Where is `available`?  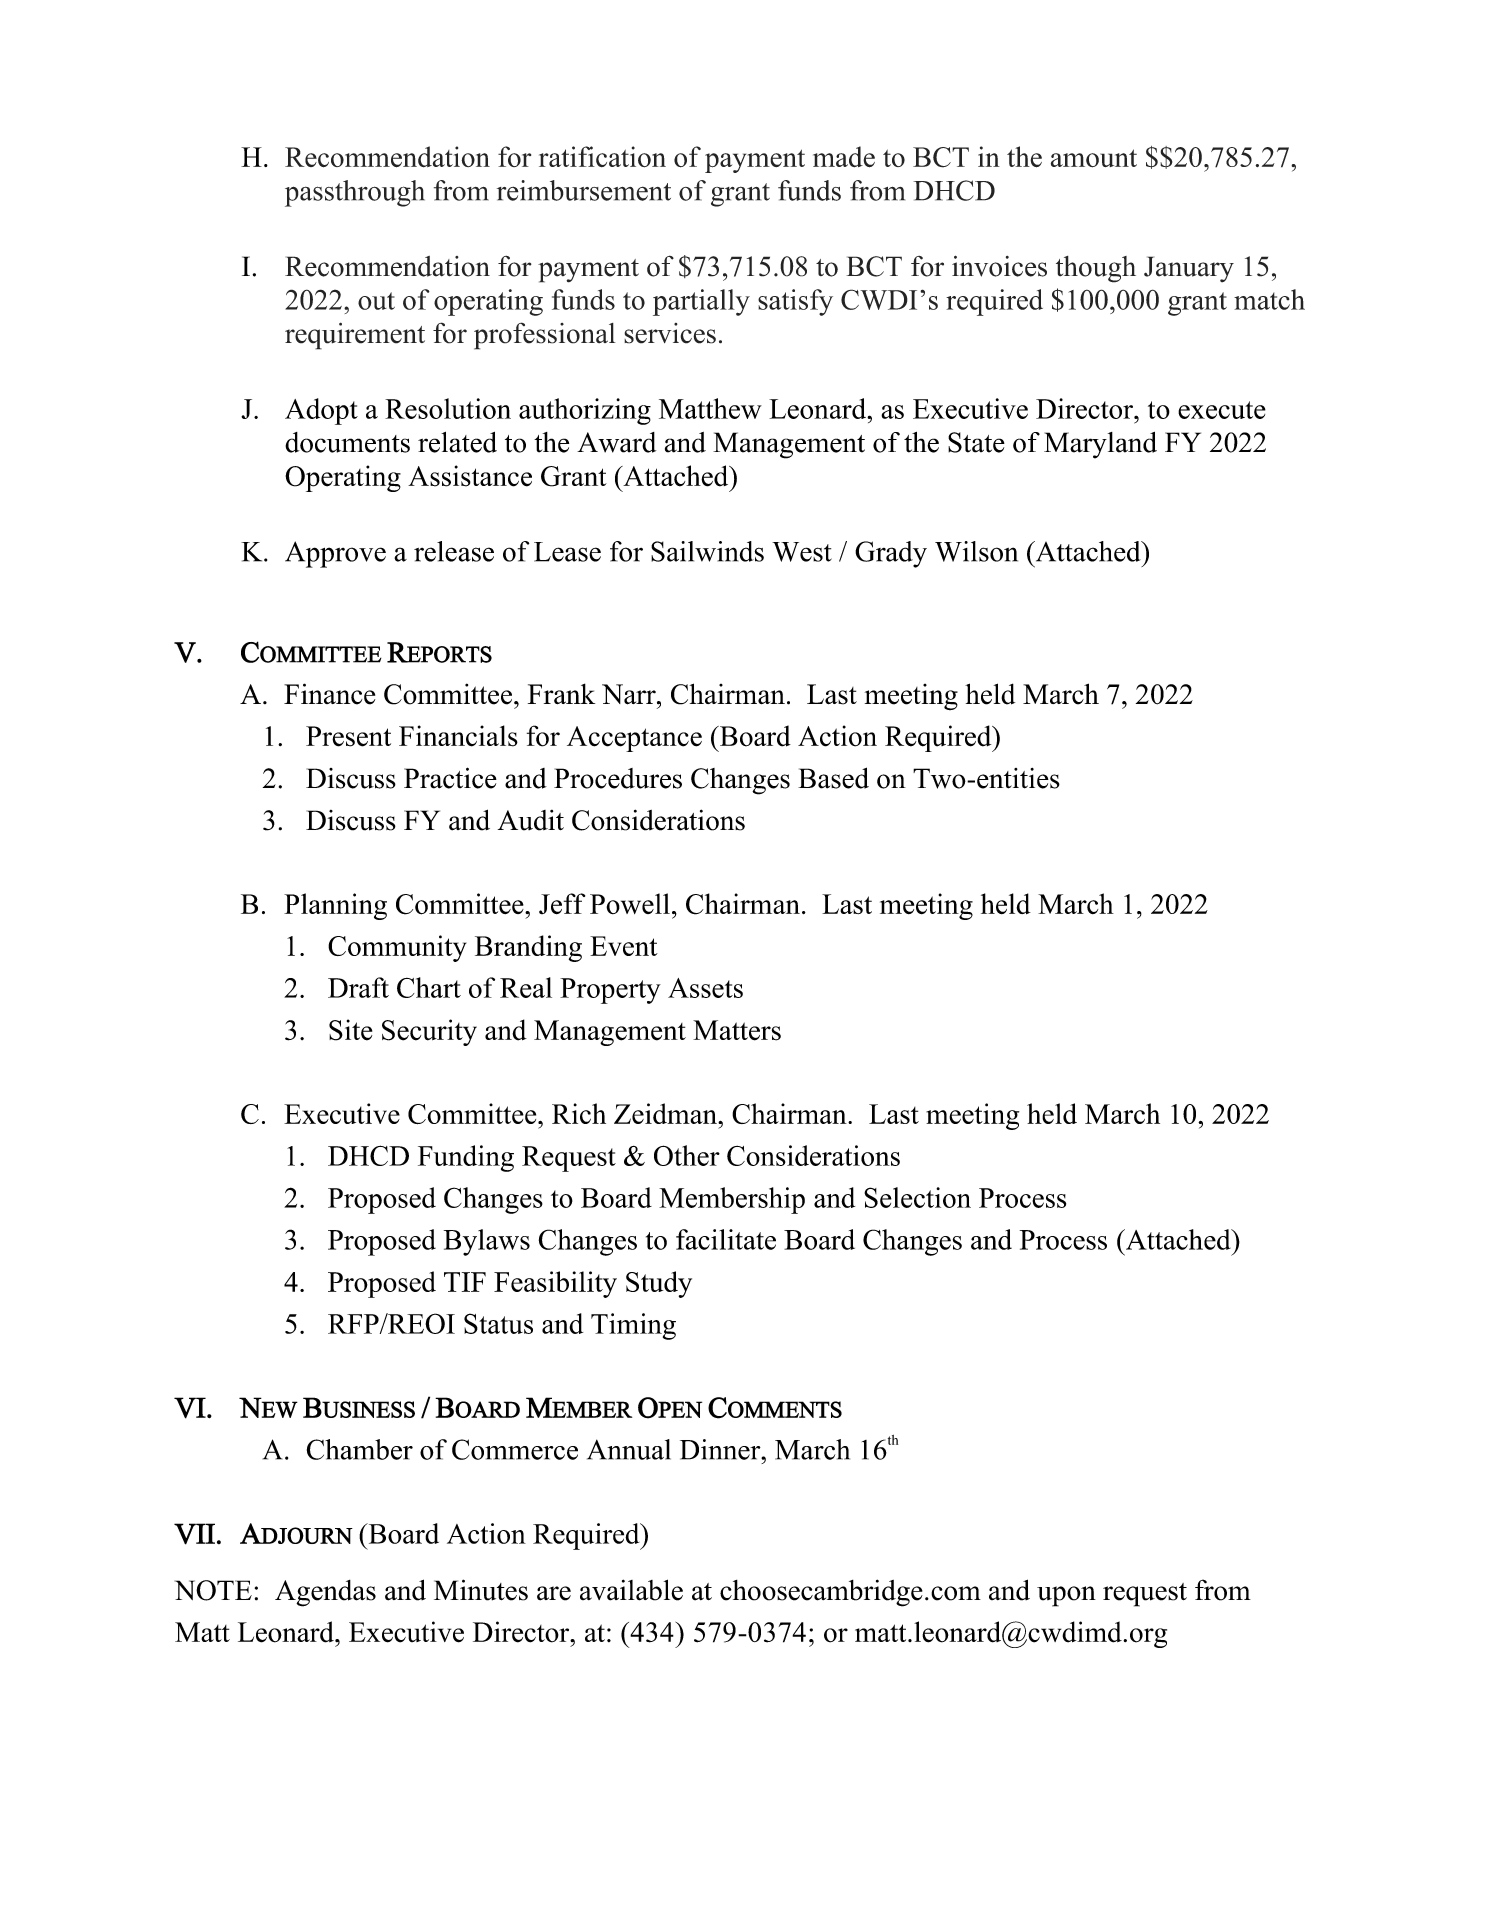
available is located at coordinates (631, 1590).
